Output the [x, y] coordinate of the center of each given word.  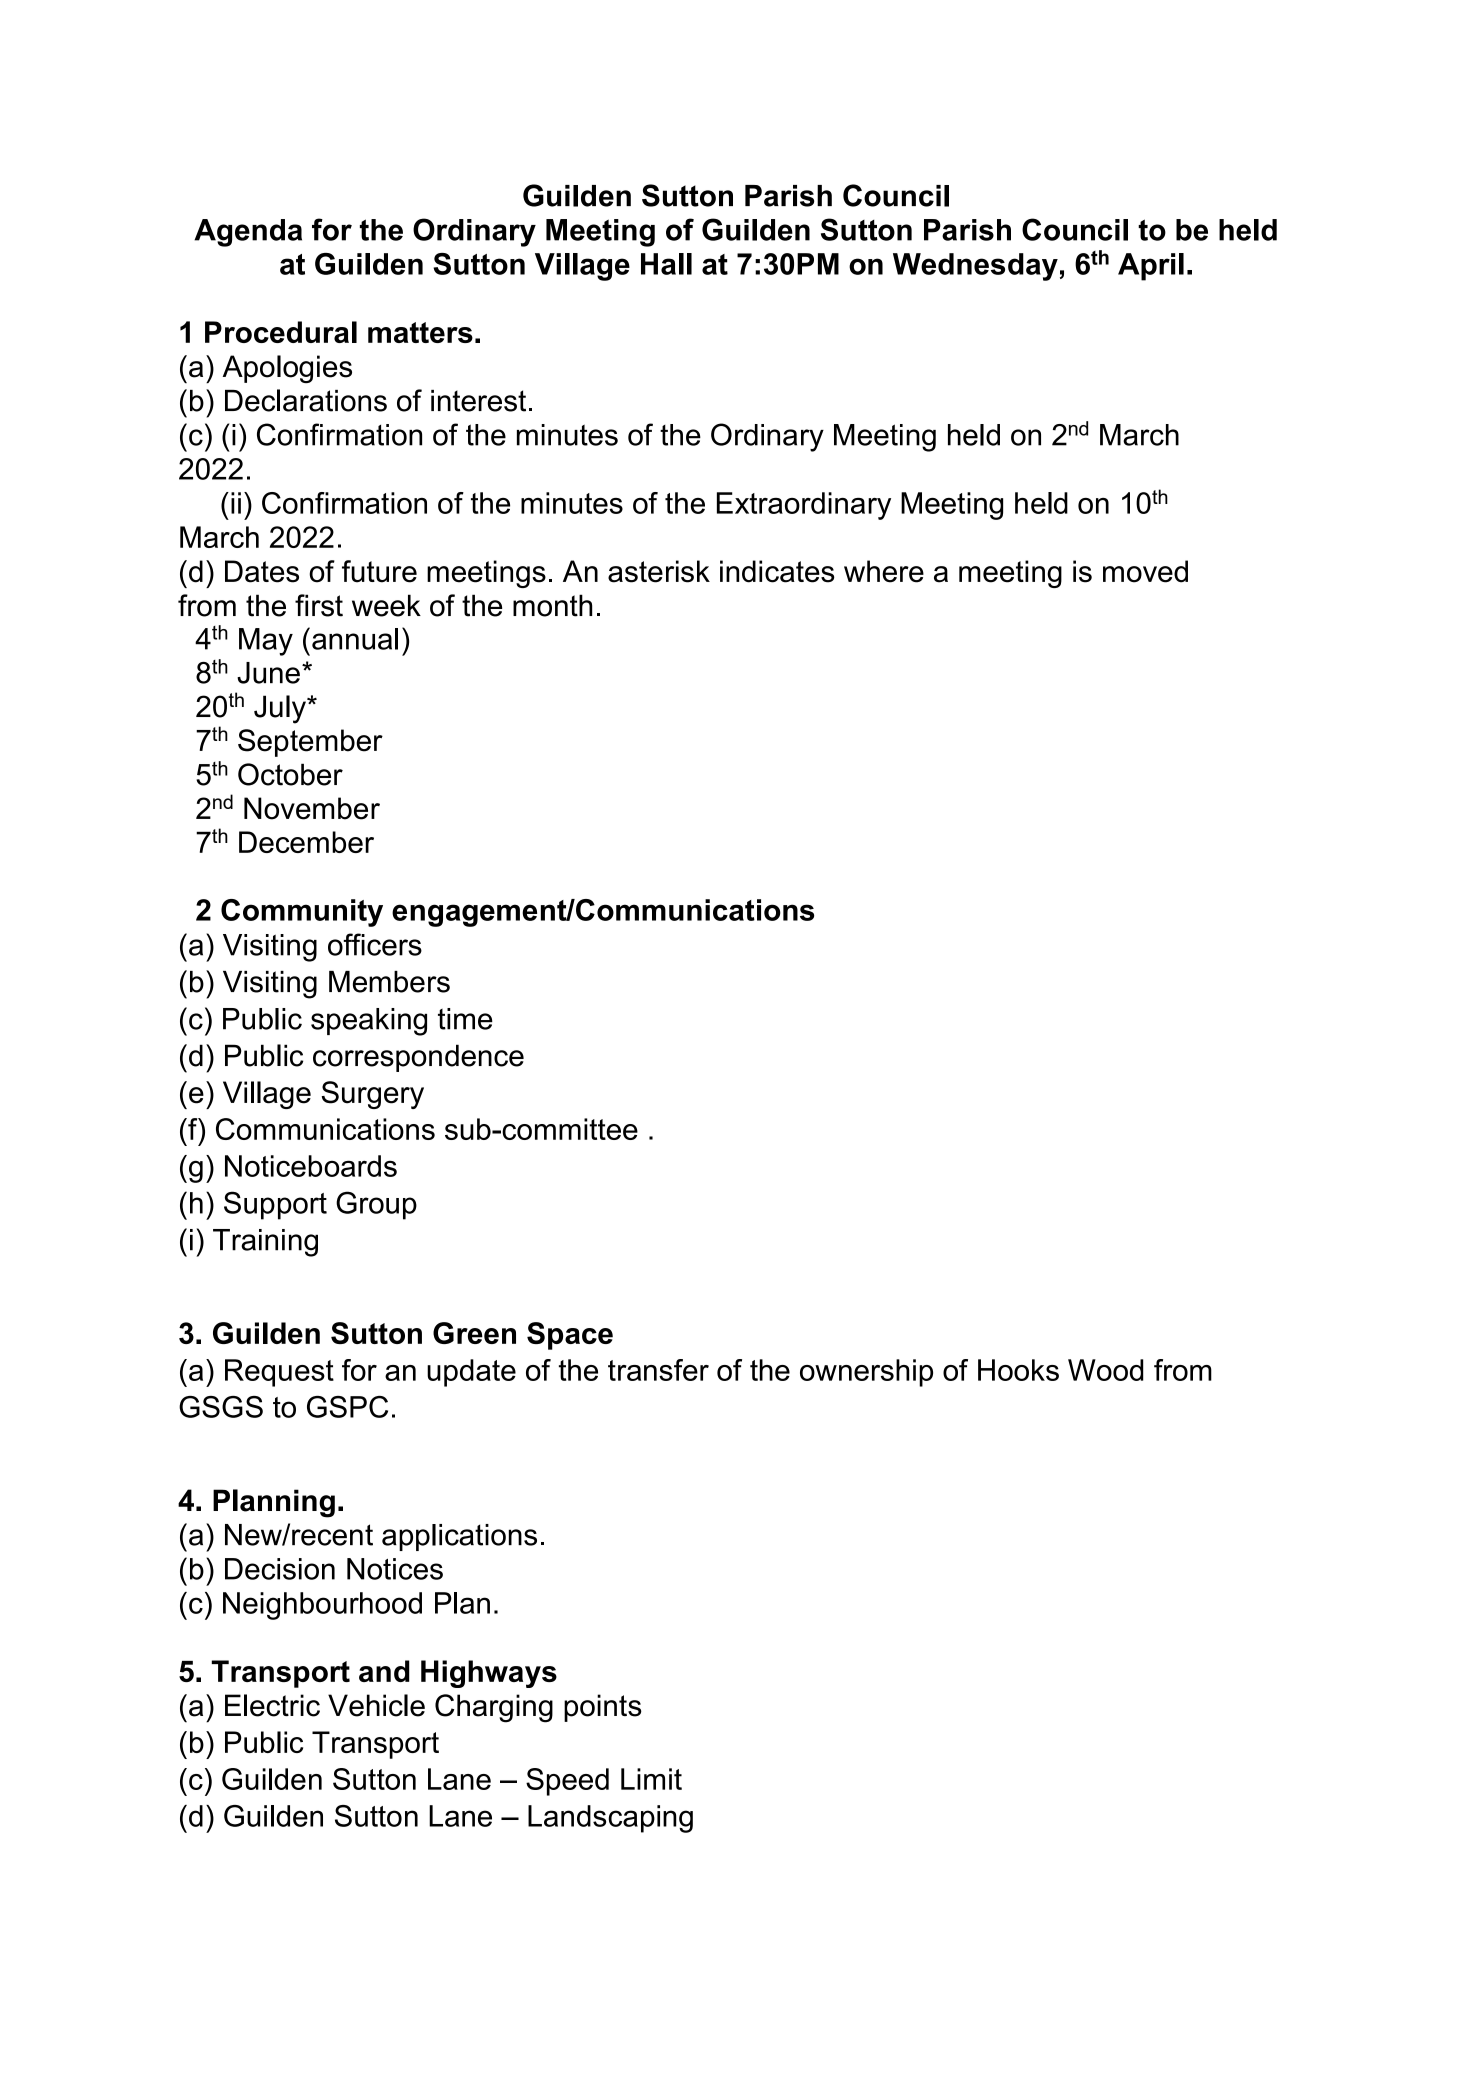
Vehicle [376, 1705]
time [465, 1019]
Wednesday [975, 267]
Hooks [1018, 1370]
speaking [369, 1022]
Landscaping [610, 1819]
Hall [666, 264]
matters [420, 332]
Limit [651, 1779]
